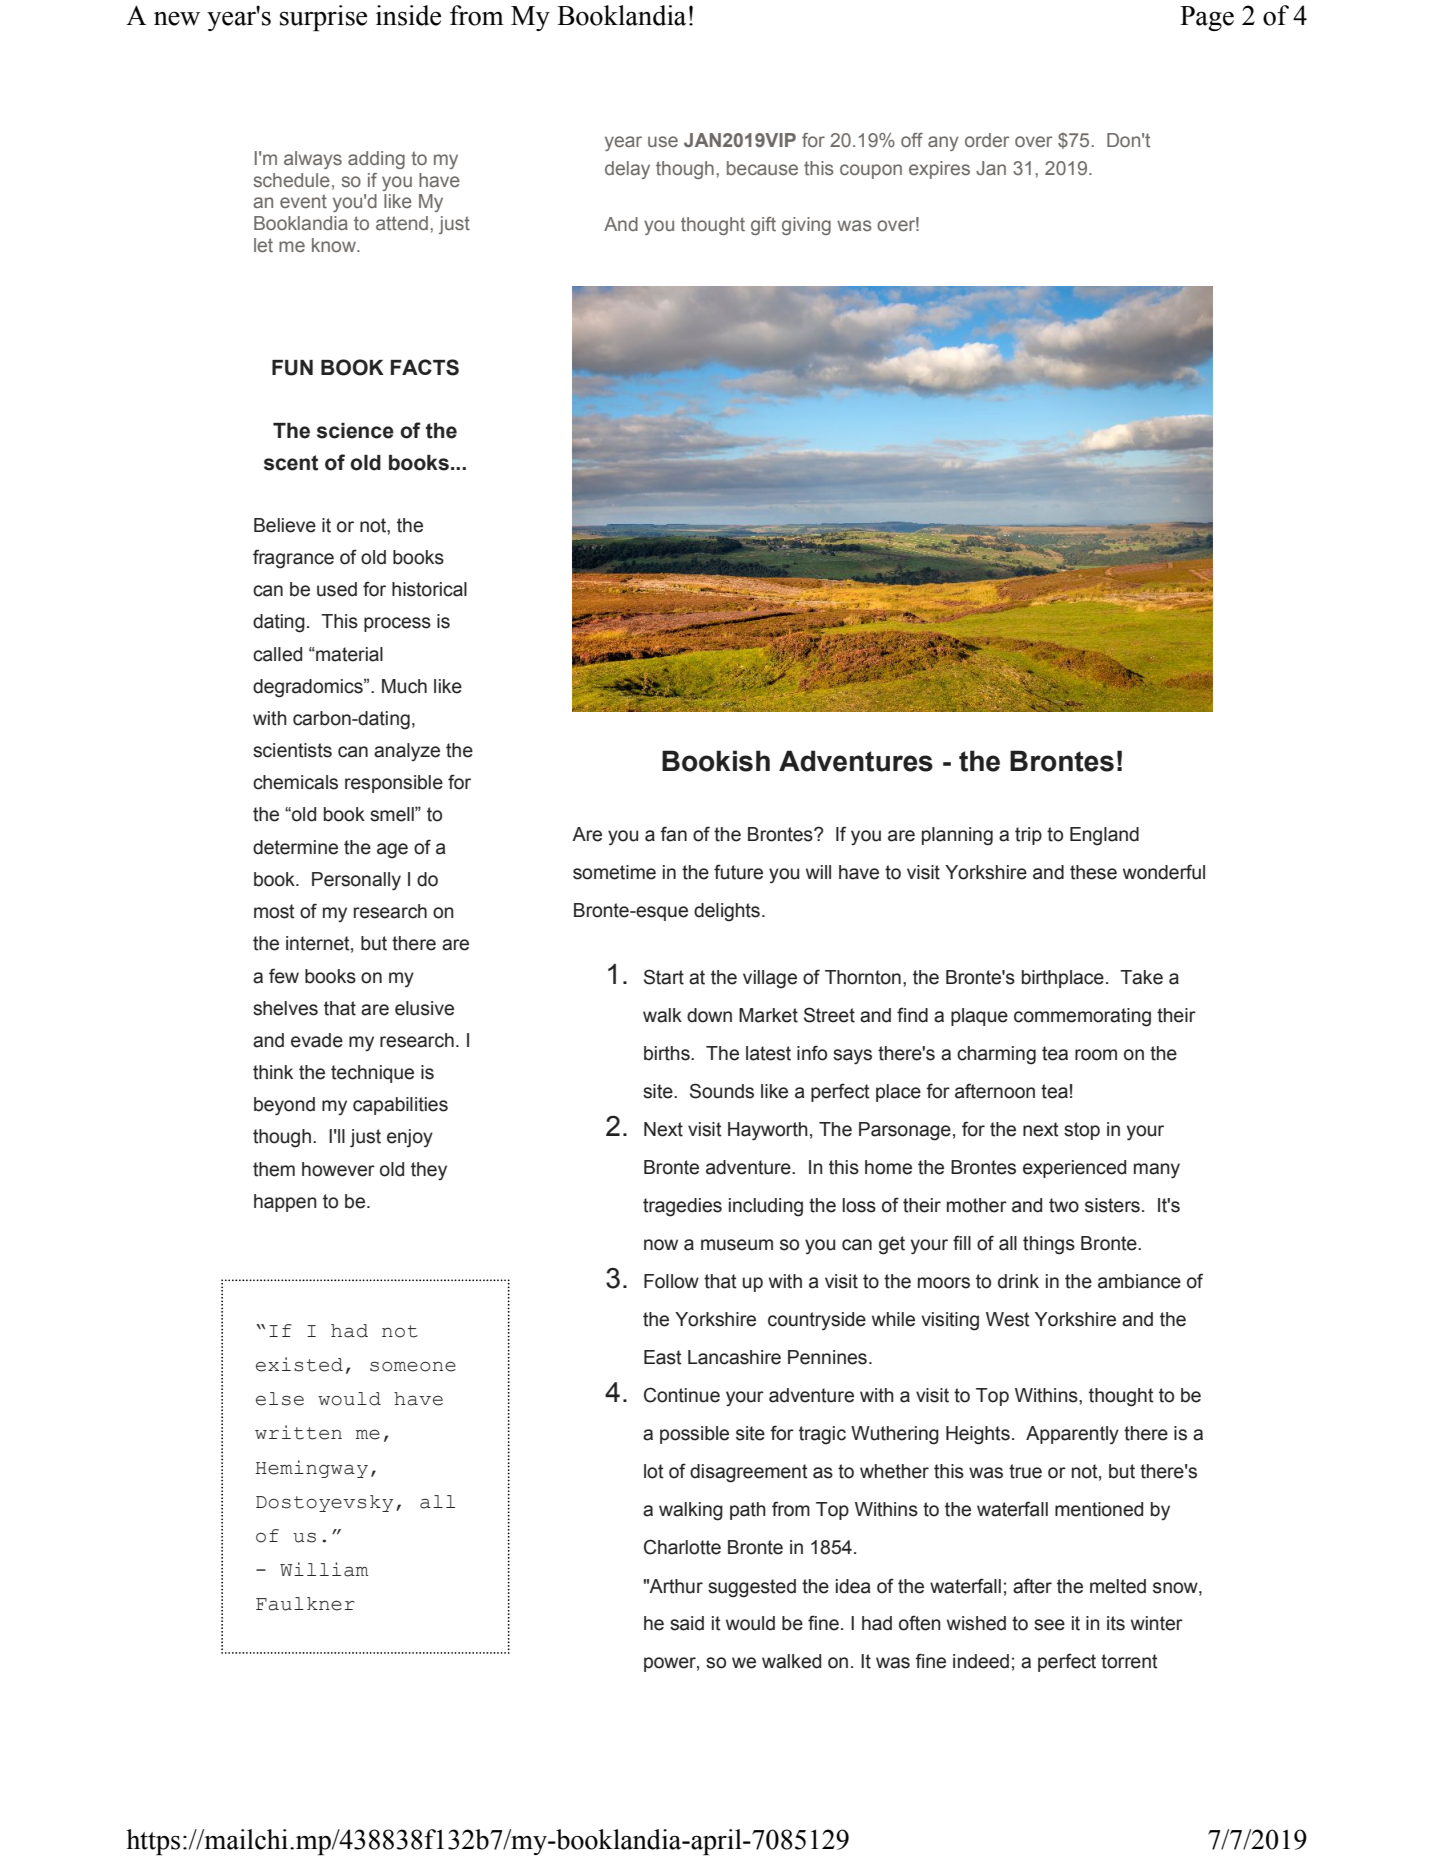  What do you see at coordinates (627, 170) in the screenshot?
I see `delay` at bounding box center [627, 170].
